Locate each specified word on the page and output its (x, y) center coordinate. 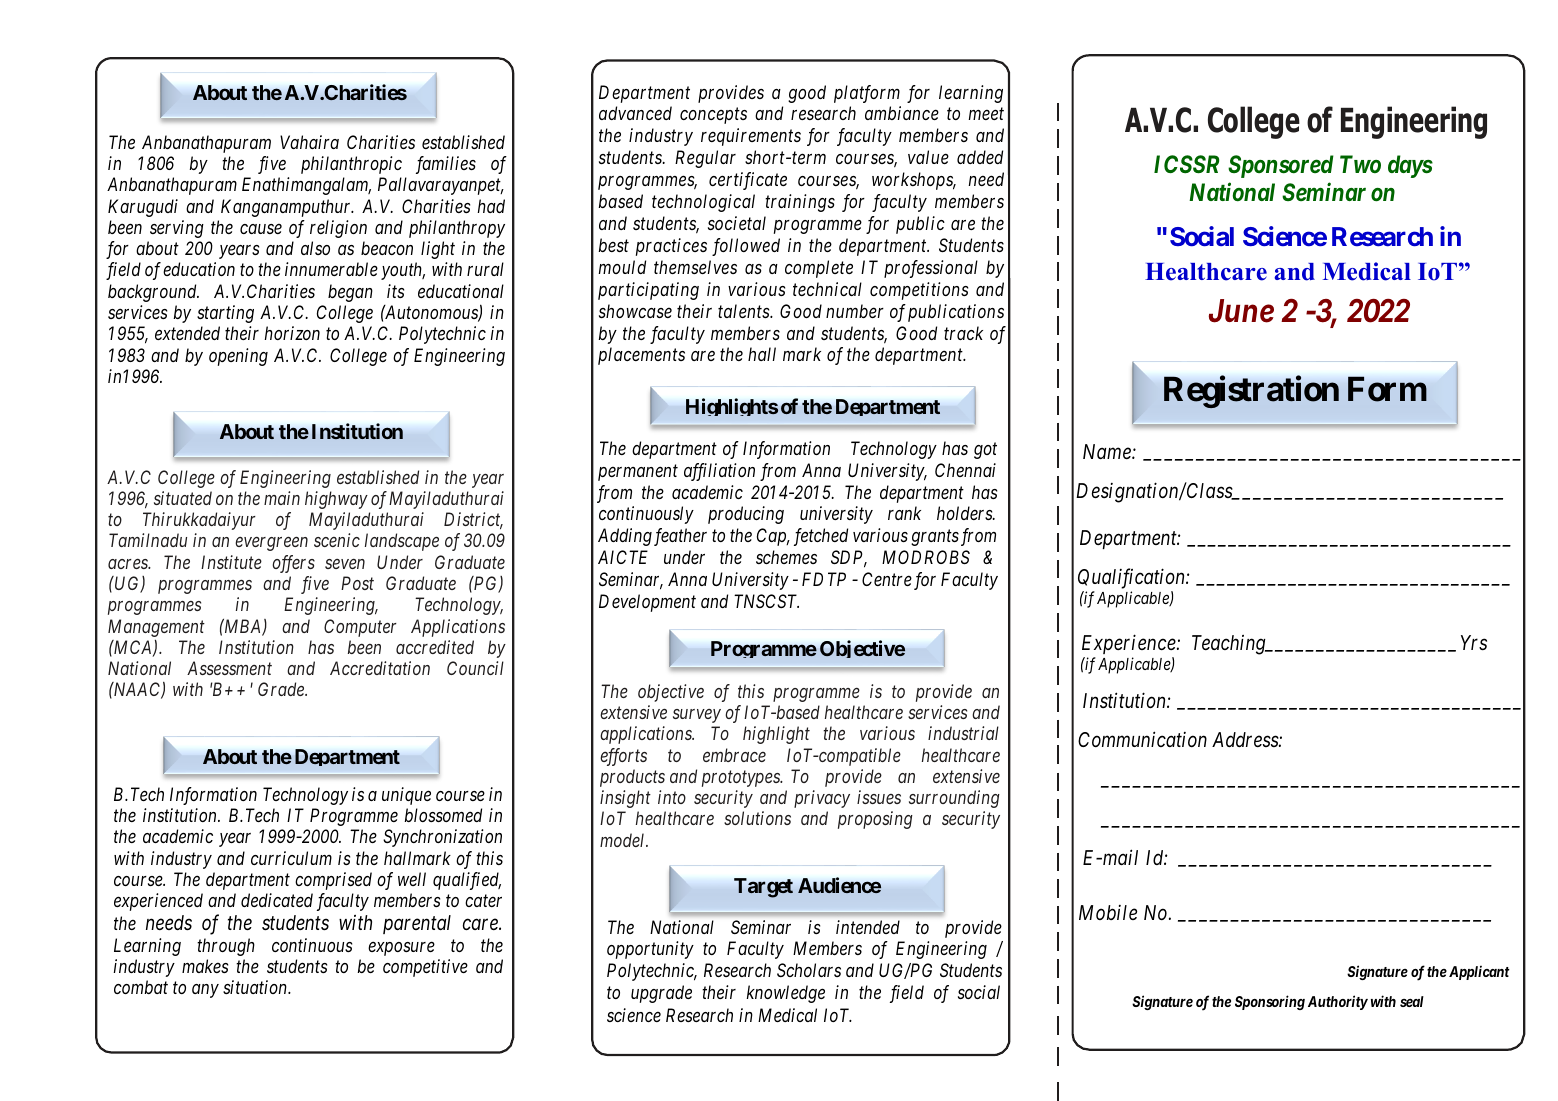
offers (293, 564)
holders (965, 513)
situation (256, 987)
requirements (751, 137)
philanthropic (351, 165)
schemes (786, 557)
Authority (1338, 1002)
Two (1360, 164)
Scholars (809, 970)
